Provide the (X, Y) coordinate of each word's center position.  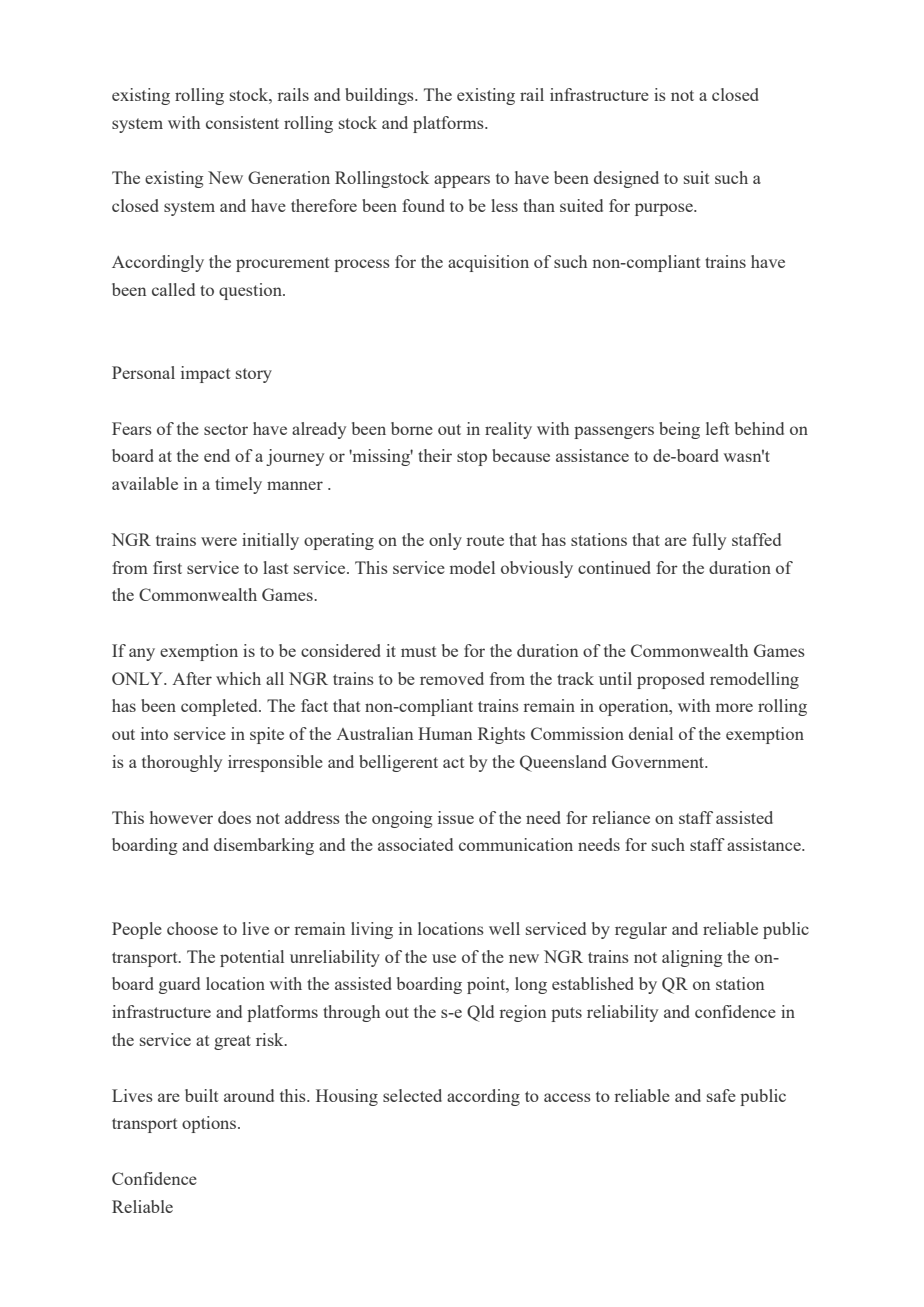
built (201, 1095)
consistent (242, 122)
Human (445, 733)
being (679, 430)
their (435, 455)
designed (626, 179)
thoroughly (182, 763)
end (217, 455)
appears (462, 181)
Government (659, 761)
